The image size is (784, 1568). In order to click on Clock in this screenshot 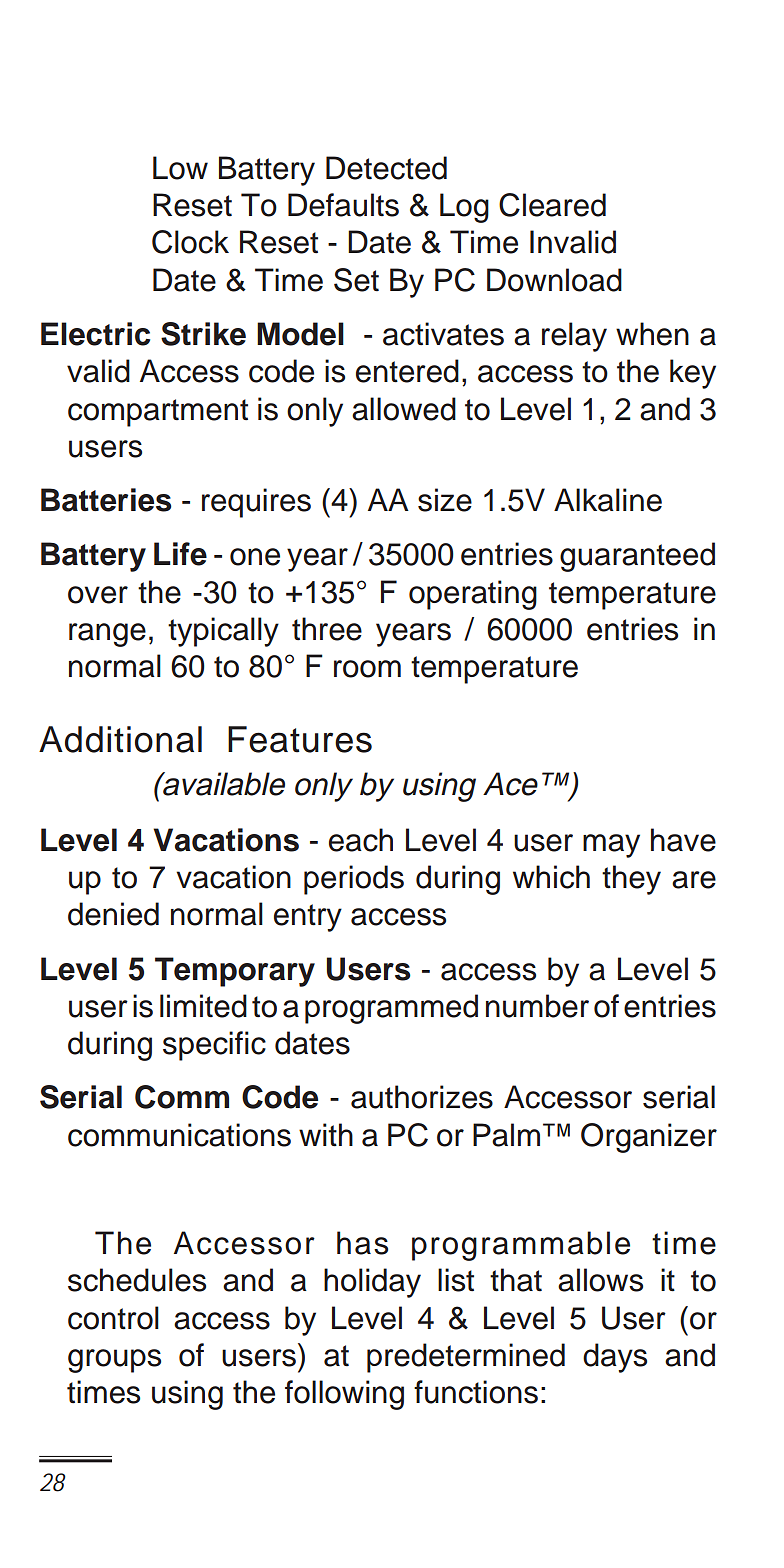, I will do `click(190, 242)`.
